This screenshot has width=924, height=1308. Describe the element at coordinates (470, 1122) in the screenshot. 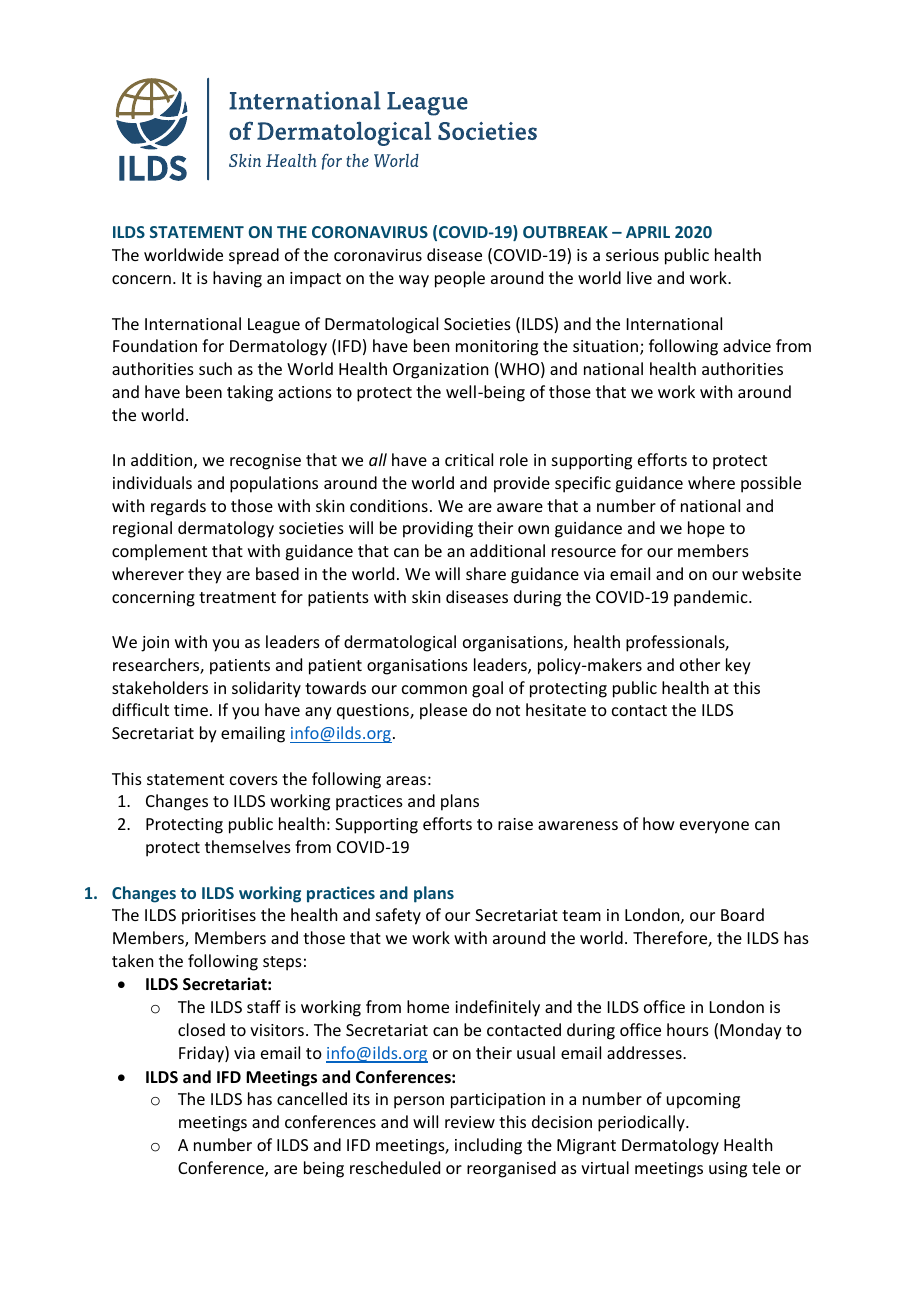

I see `review` at that location.
